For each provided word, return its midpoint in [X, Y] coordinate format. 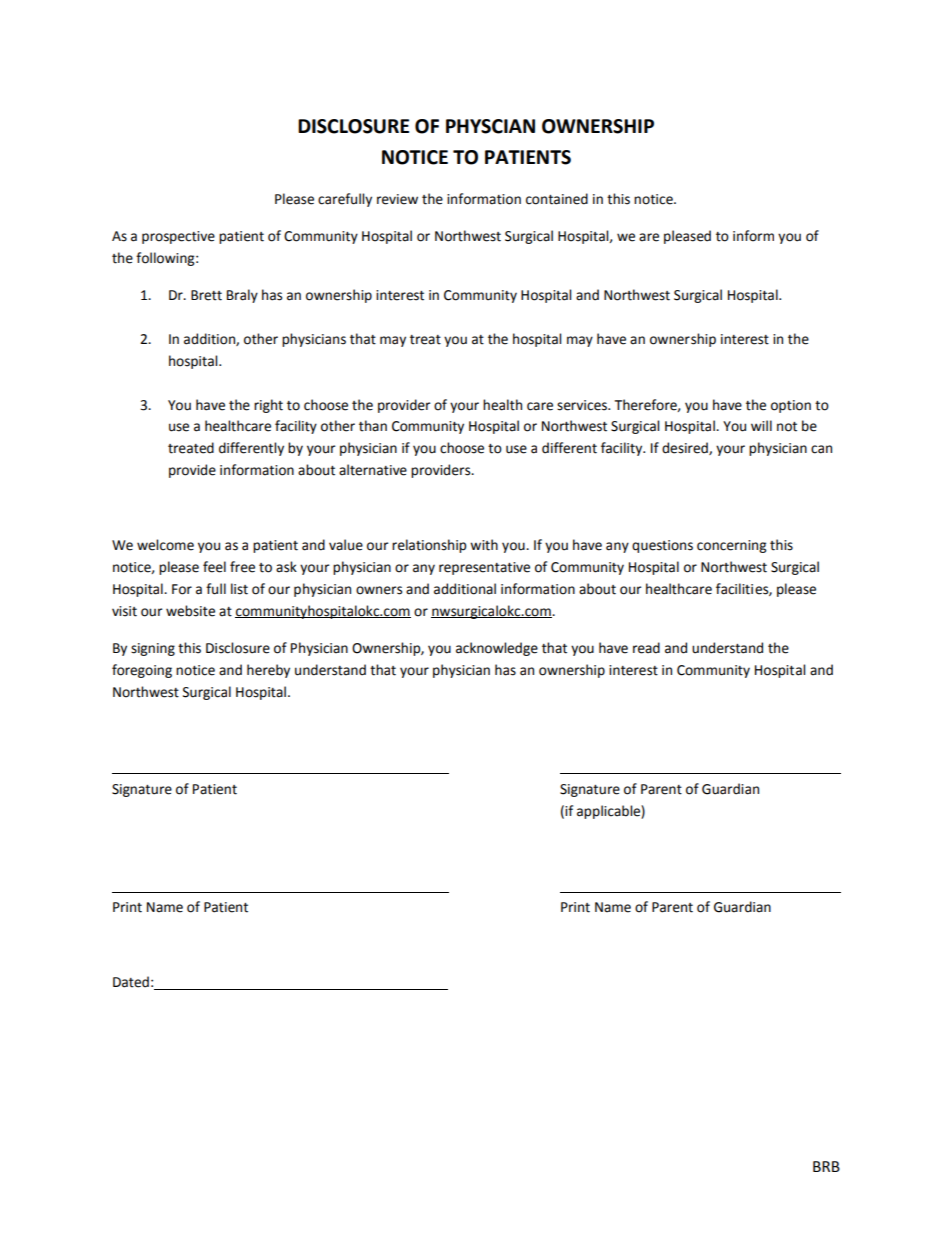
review [397, 199]
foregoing [142, 671]
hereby [268, 671]
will [761, 425]
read [646, 648]
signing [153, 649]
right [268, 406]
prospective [178, 237]
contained [557, 199]
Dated [131, 982]
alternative [373, 470]
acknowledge [497, 649]
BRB [826, 1166]
